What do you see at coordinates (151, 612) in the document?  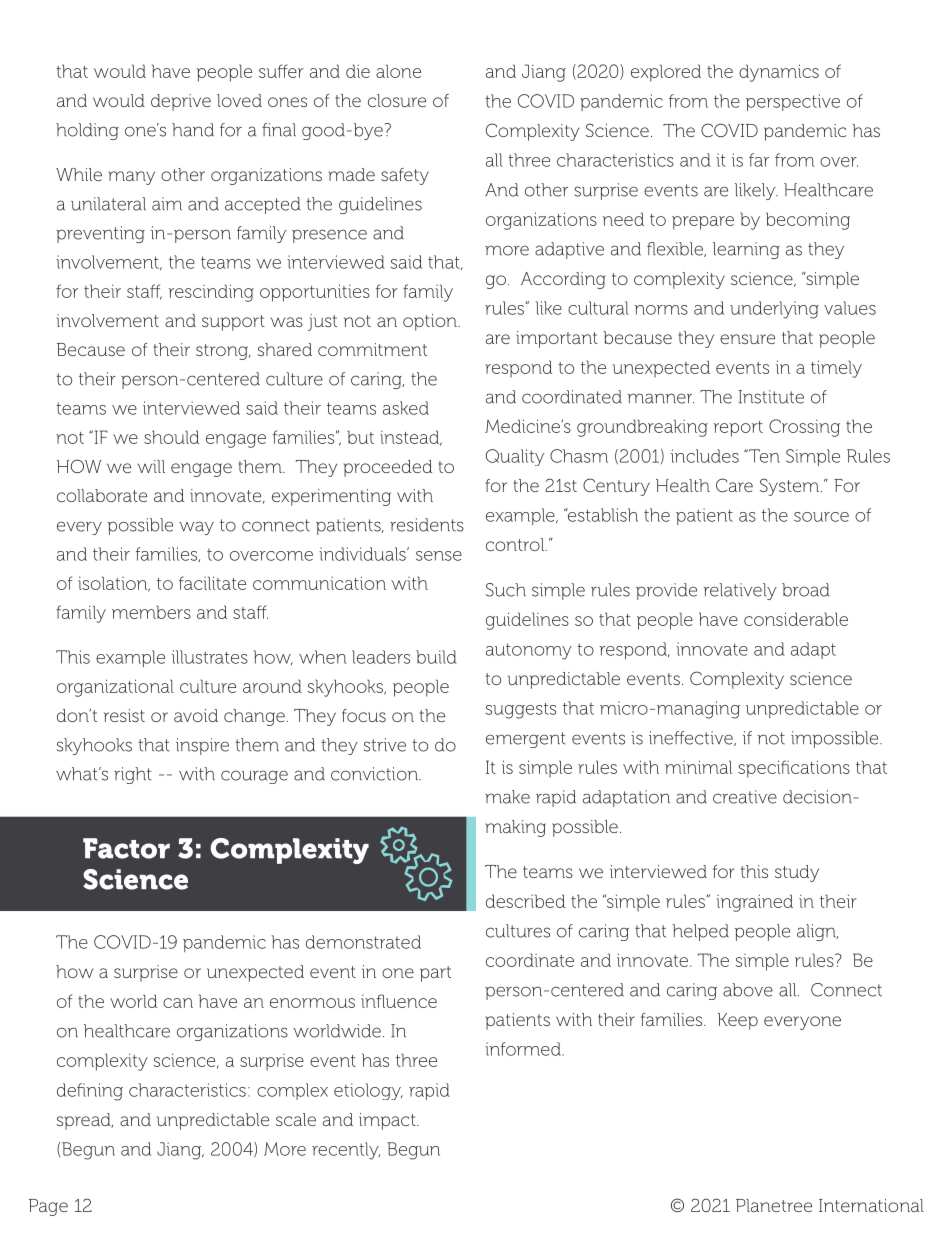 I see `members` at bounding box center [151, 612].
